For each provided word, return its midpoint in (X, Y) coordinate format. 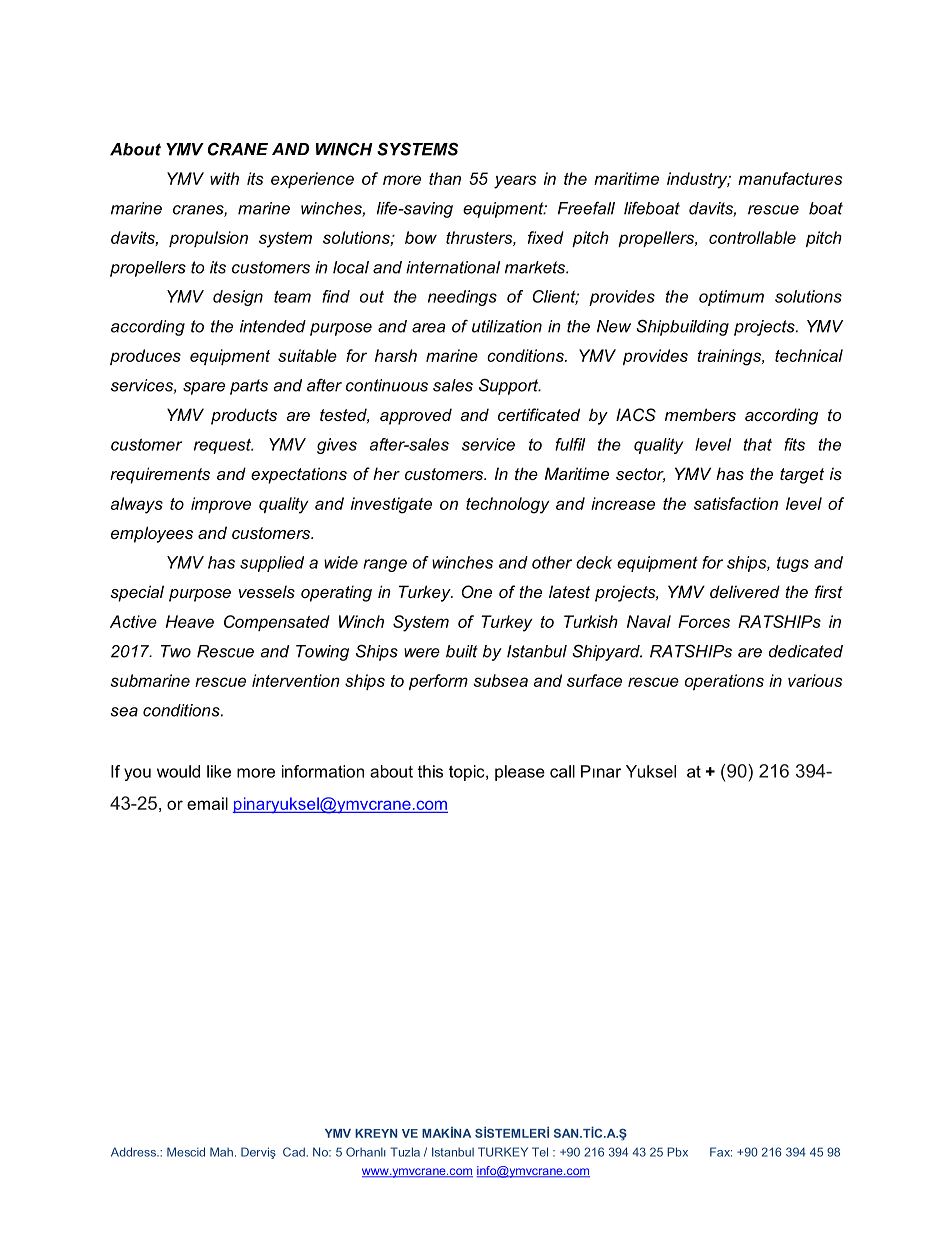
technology (508, 505)
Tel (540, 1152)
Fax (721, 1152)
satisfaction (736, 503)
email (207, 803)
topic (468, 773)
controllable (752, 237)
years (515, 182)
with (224, 178)
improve (221, 505)
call (562, 771)
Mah (221, 1152)
